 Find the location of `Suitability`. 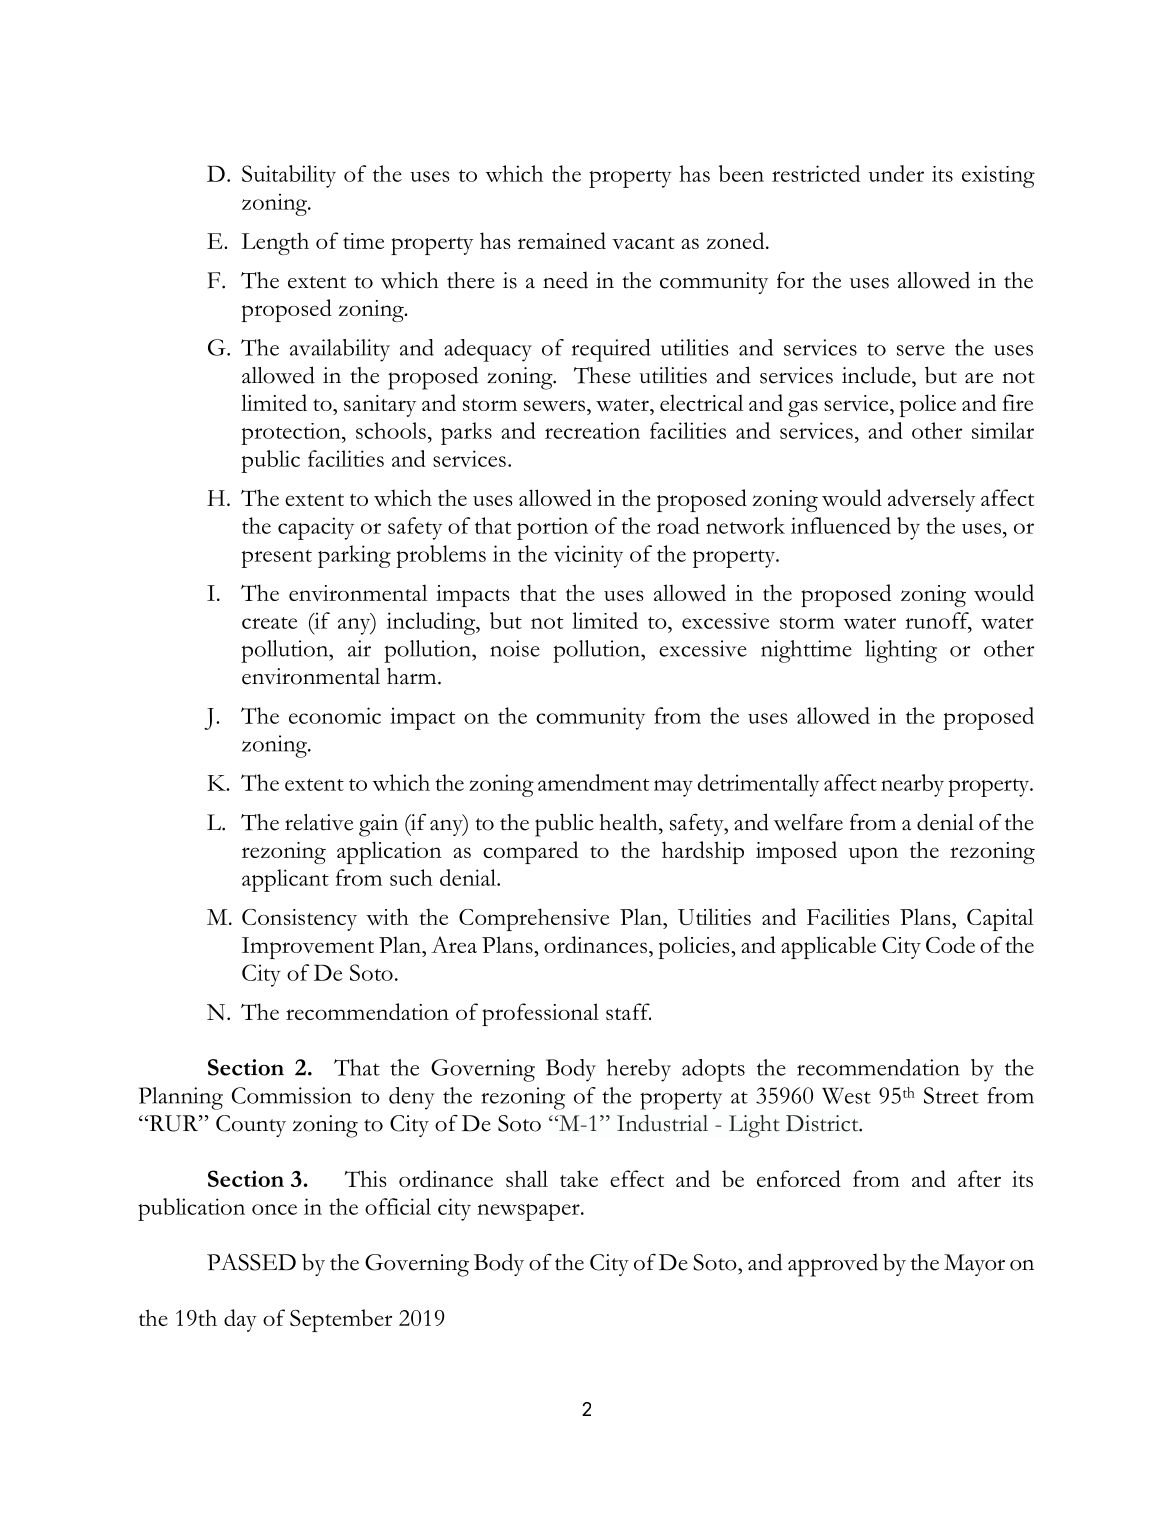

Suitability is located at coordinates (289, 176).
